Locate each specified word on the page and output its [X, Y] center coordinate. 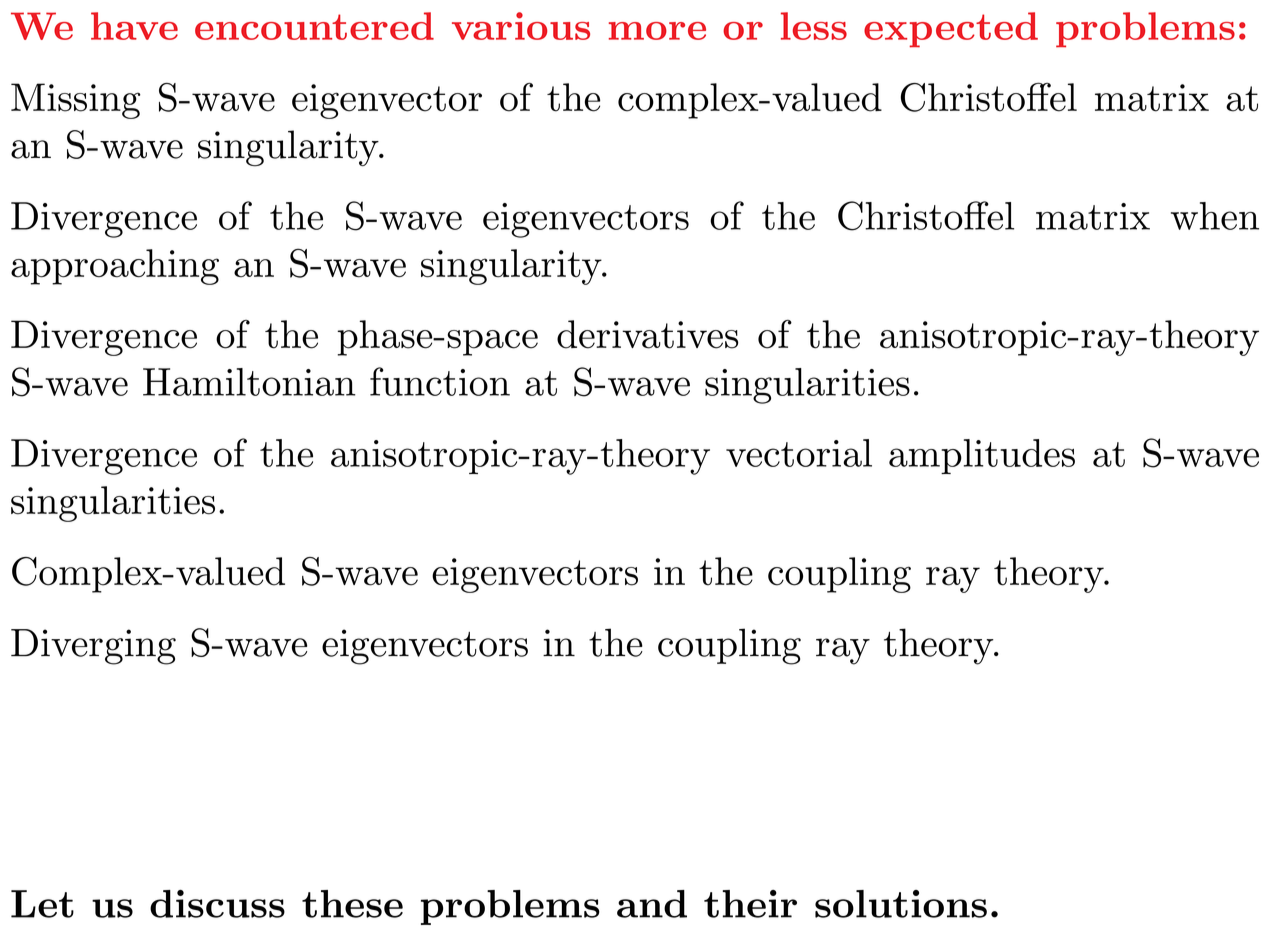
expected [951, 30]
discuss [217, 904]
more [657, 31]
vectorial [799, 453]
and [652, 904]
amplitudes [982, 456]
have [134, 26]
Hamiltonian [249, 382]
